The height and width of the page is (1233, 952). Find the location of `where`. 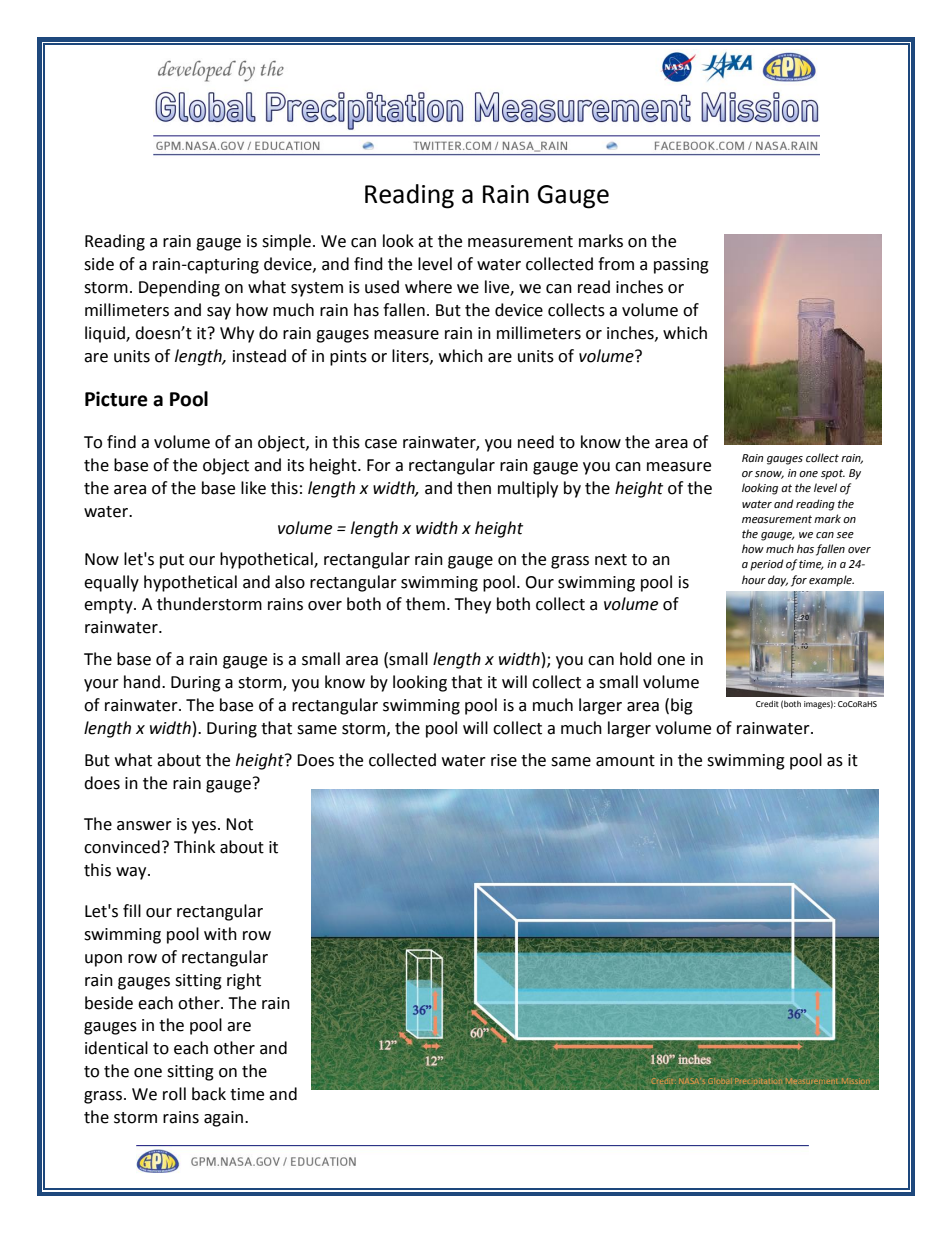

where is located at coordinates (428, 287).
